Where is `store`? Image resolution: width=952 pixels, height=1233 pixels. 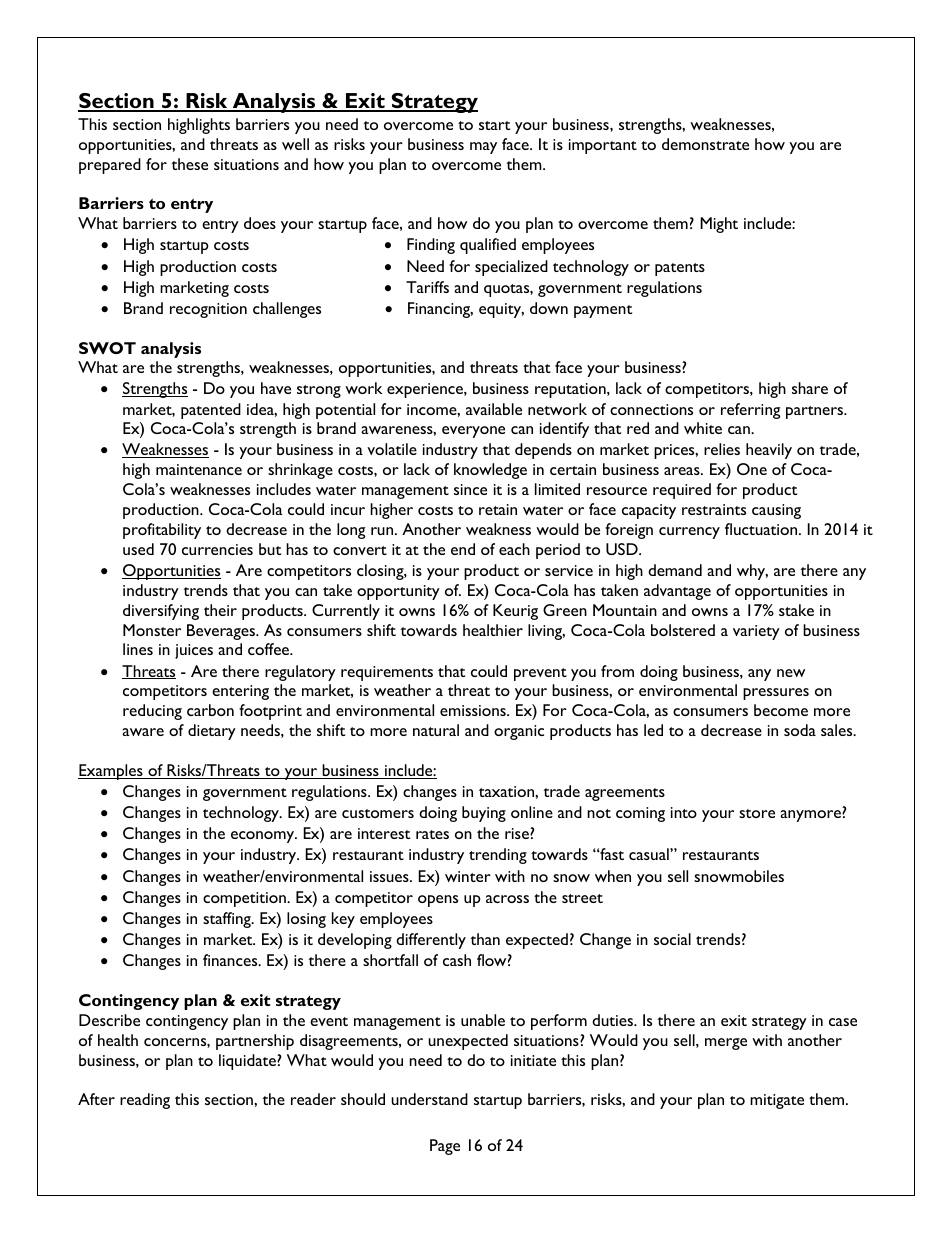
store is located at coordinates (757, 813).
